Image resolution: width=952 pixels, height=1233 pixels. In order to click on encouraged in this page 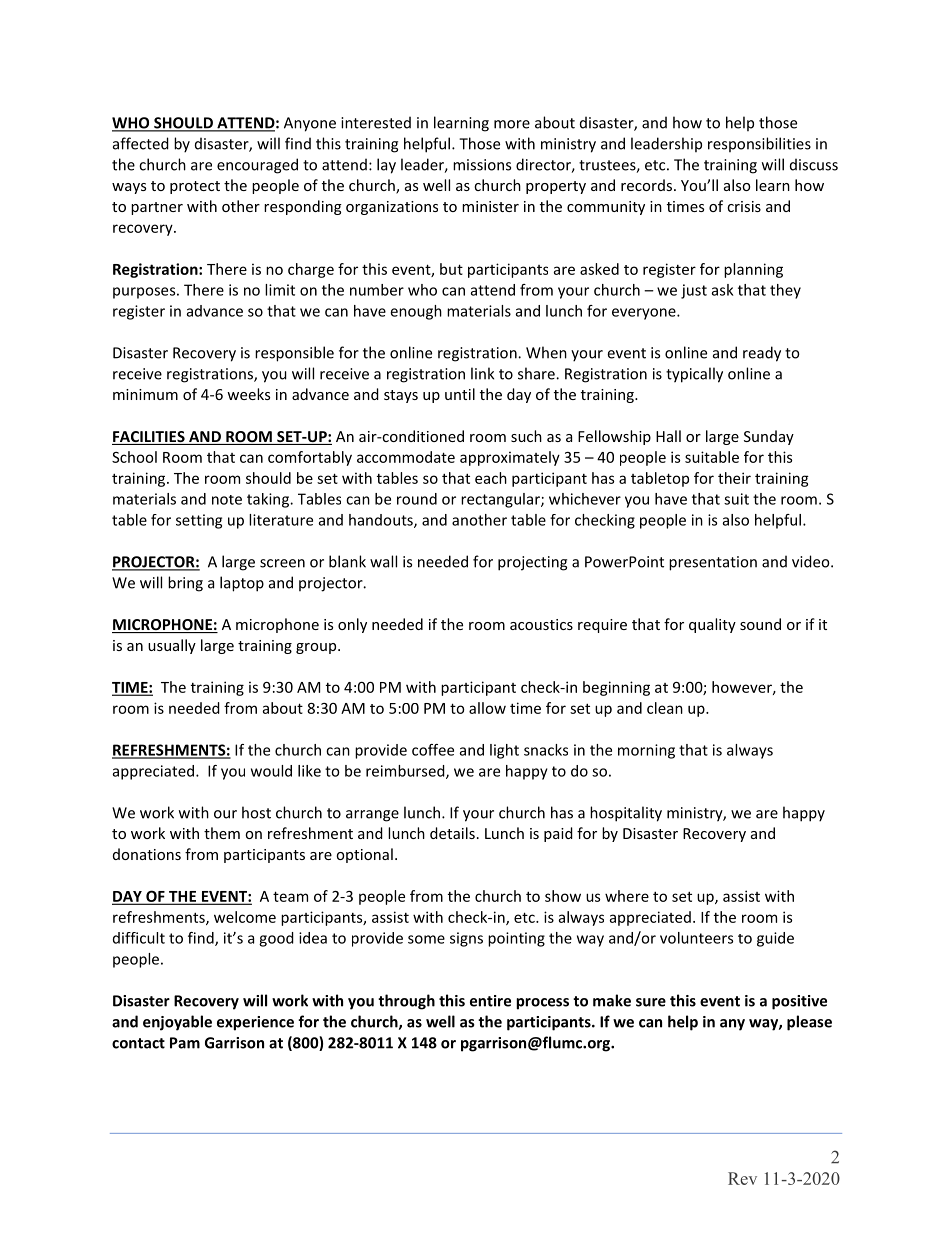, I will do `click(257, 166)`.
